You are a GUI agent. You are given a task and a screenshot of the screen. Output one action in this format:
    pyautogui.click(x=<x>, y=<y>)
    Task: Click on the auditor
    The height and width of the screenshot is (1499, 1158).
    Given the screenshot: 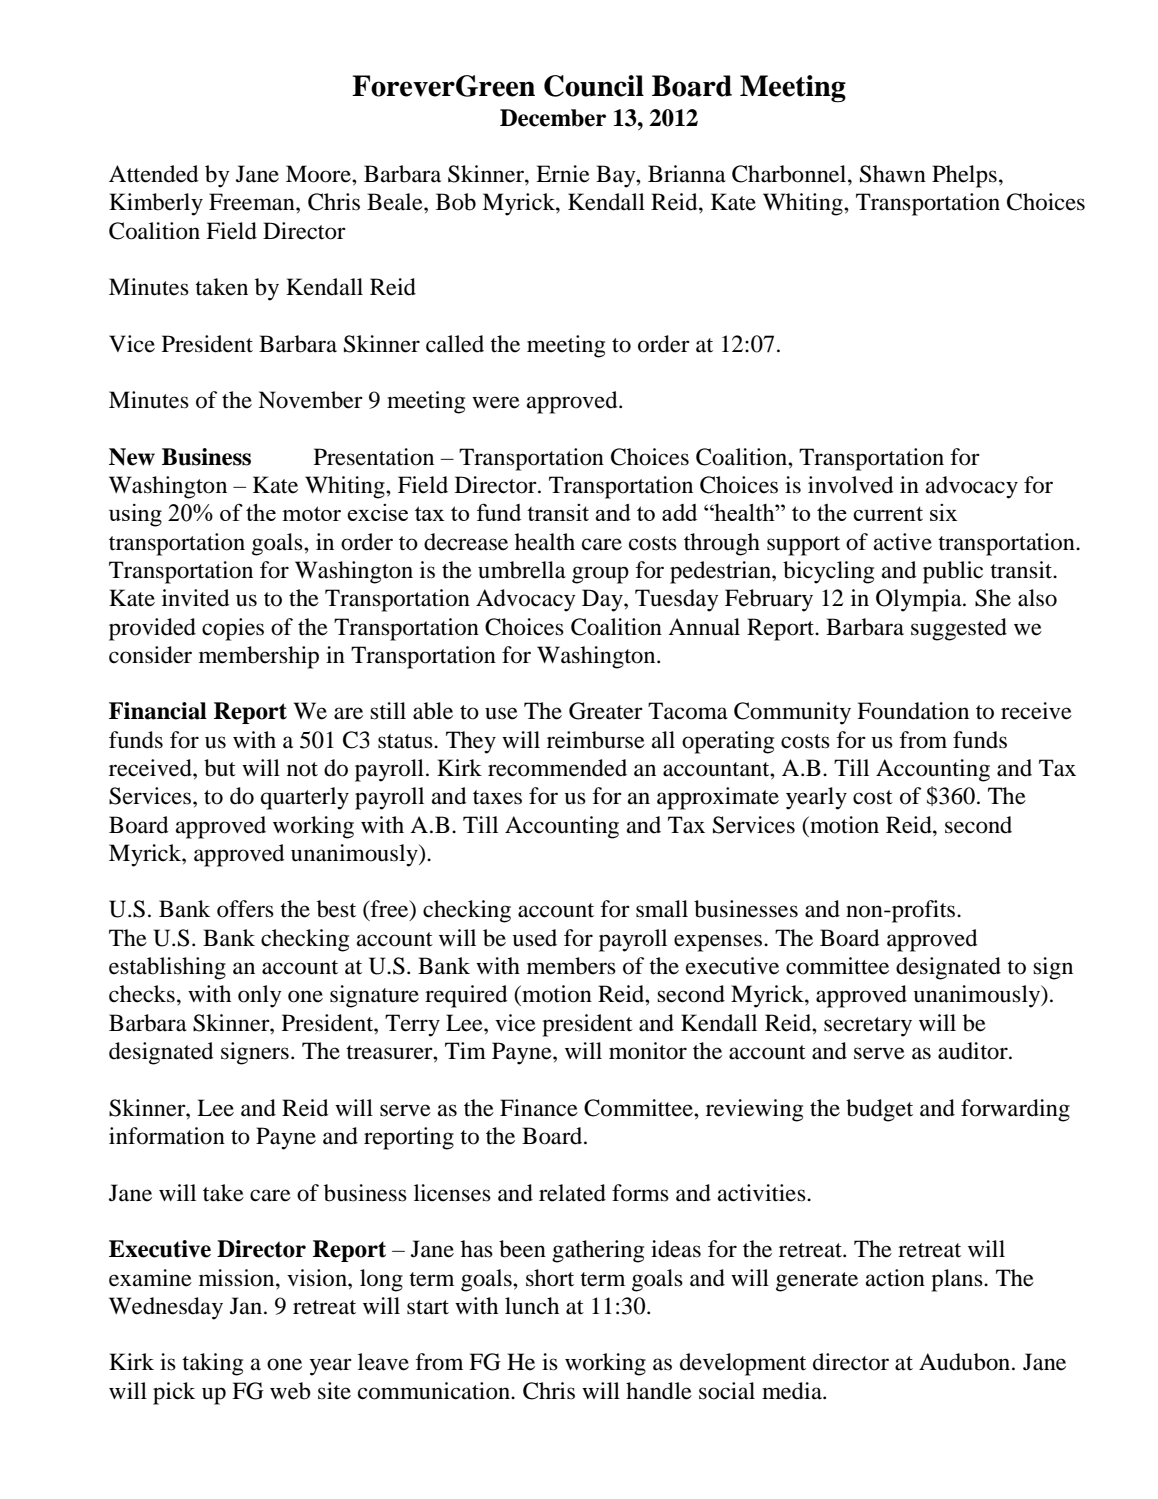 What is the action you would take?
    pyautogui.click(x=974, y=1051)
